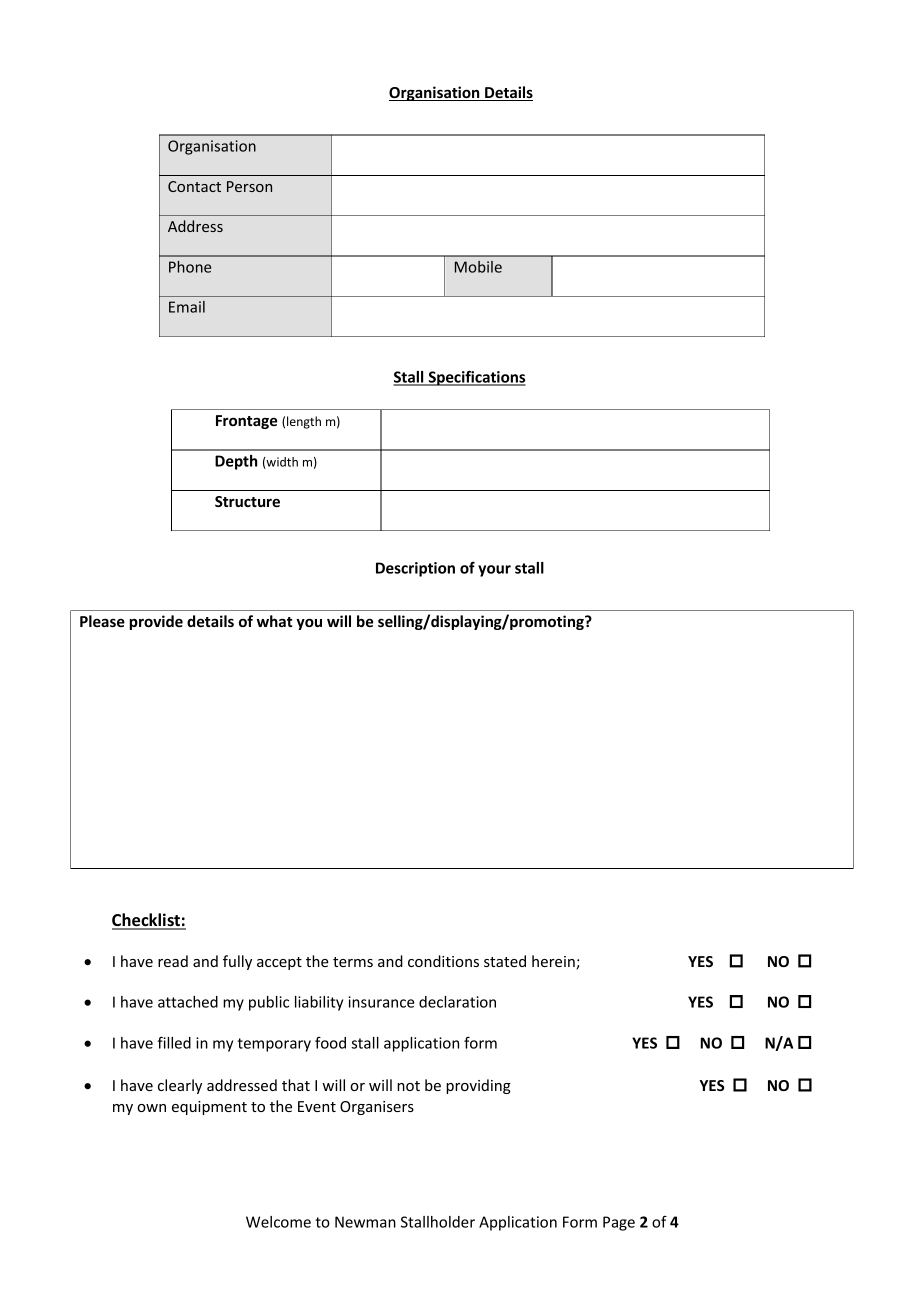 The width and height of the screenshot is (924, 1308). What do you see at coordinates (151, 1108) in the screenshot?
I see `own` at bounding box center [151, 1108].
